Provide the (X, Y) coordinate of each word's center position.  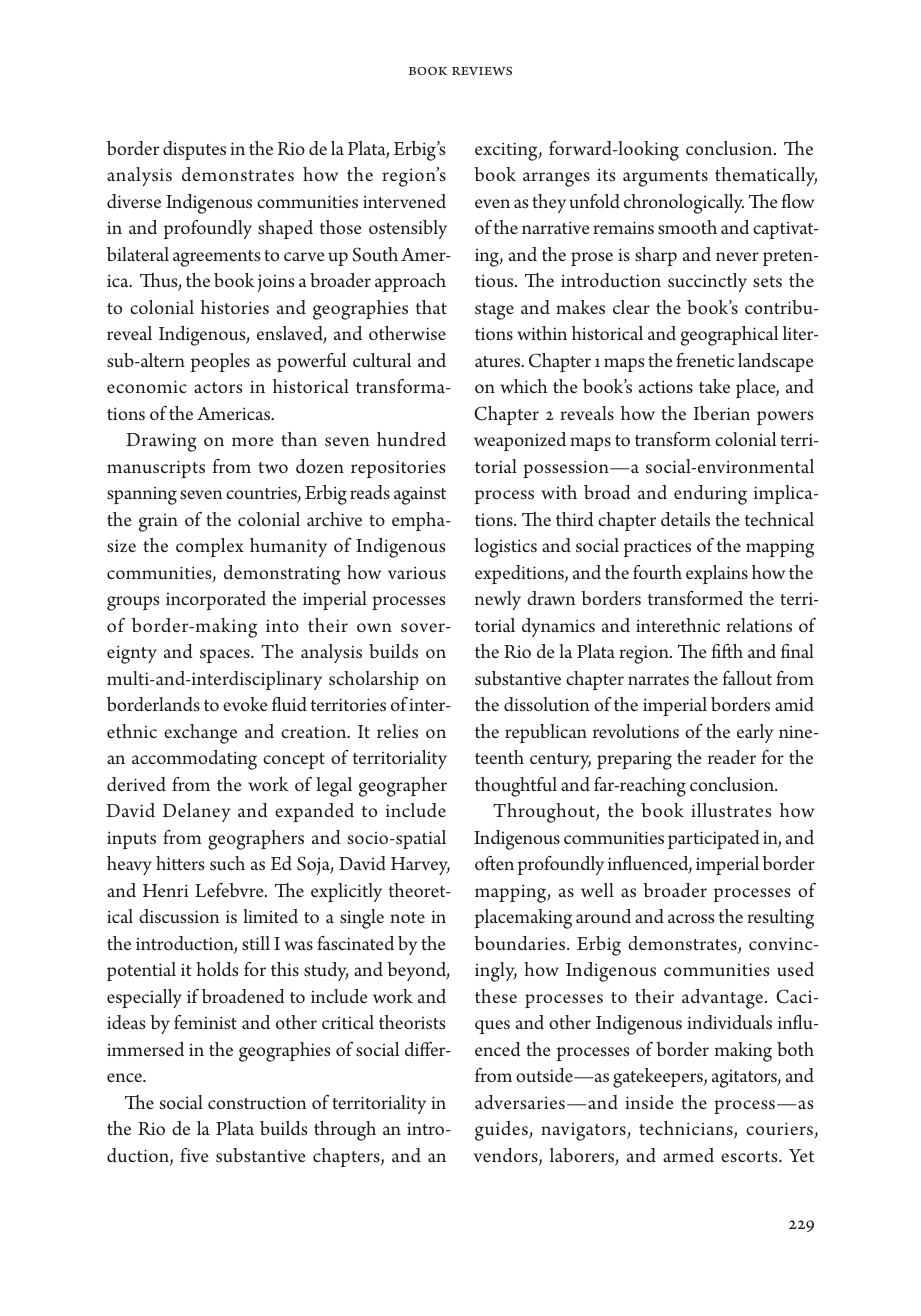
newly (498, 600)
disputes (194, 150)
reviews (482, 70)
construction (257, 1103)
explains (717, 574)
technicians (687, 1130)
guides (502, 1131)
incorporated (216, 600)
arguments (665, 178)
